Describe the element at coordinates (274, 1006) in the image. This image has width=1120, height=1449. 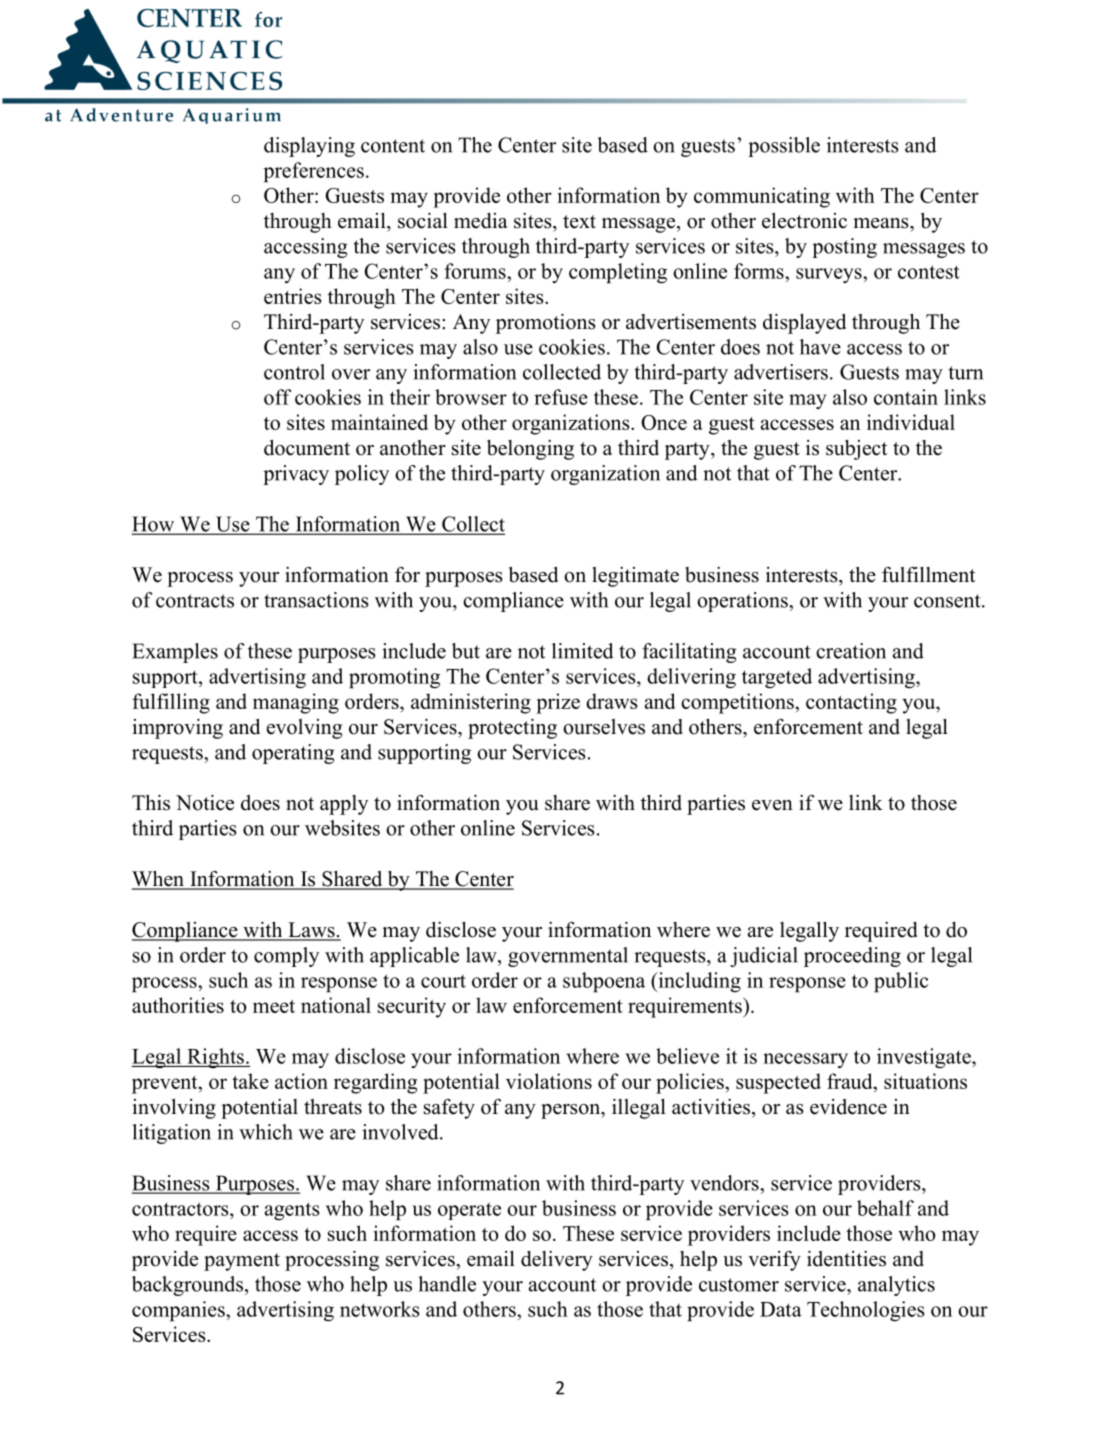
I see `meet` at that location.
